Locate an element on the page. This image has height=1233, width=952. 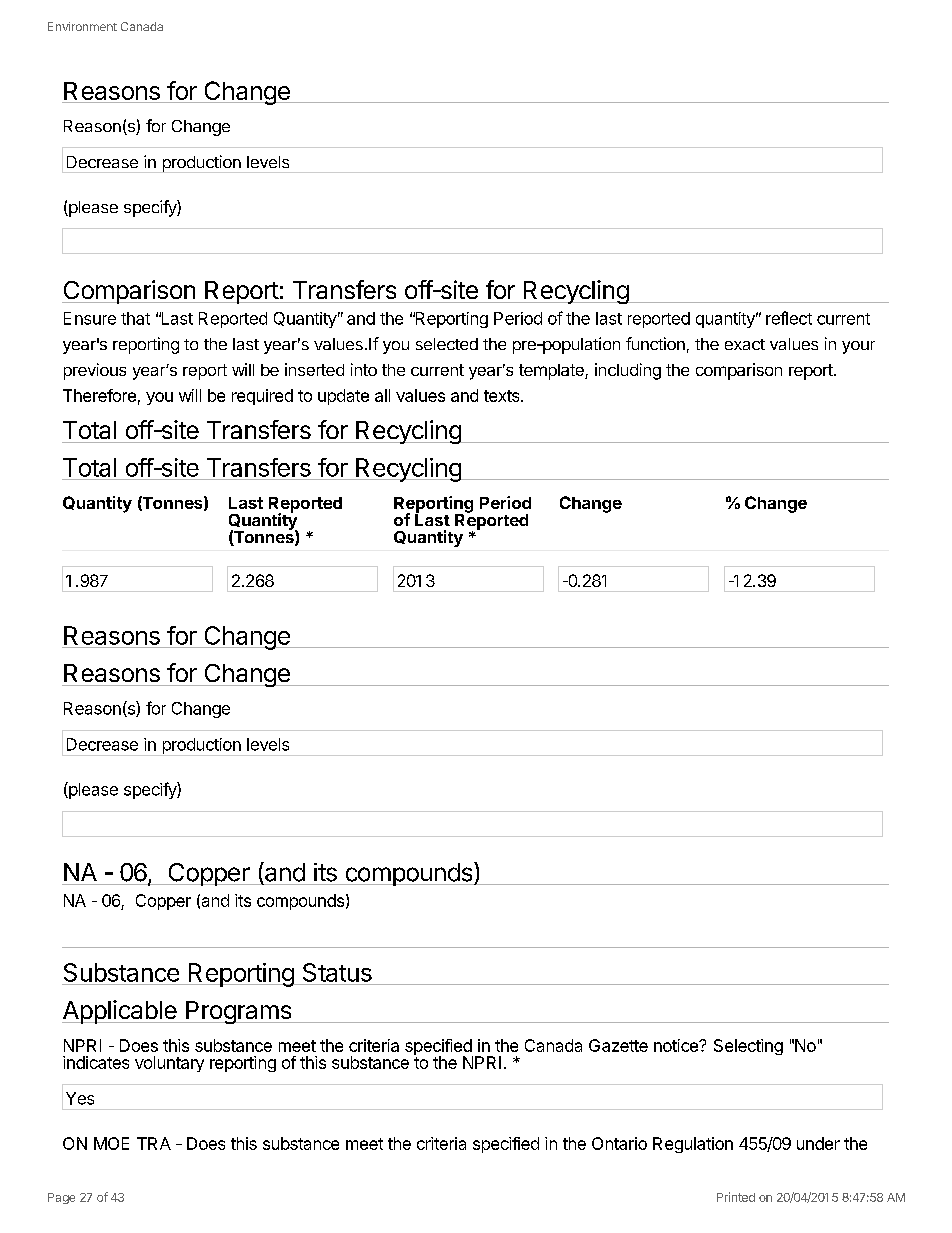
exact is located at coordinates (745, 344).
